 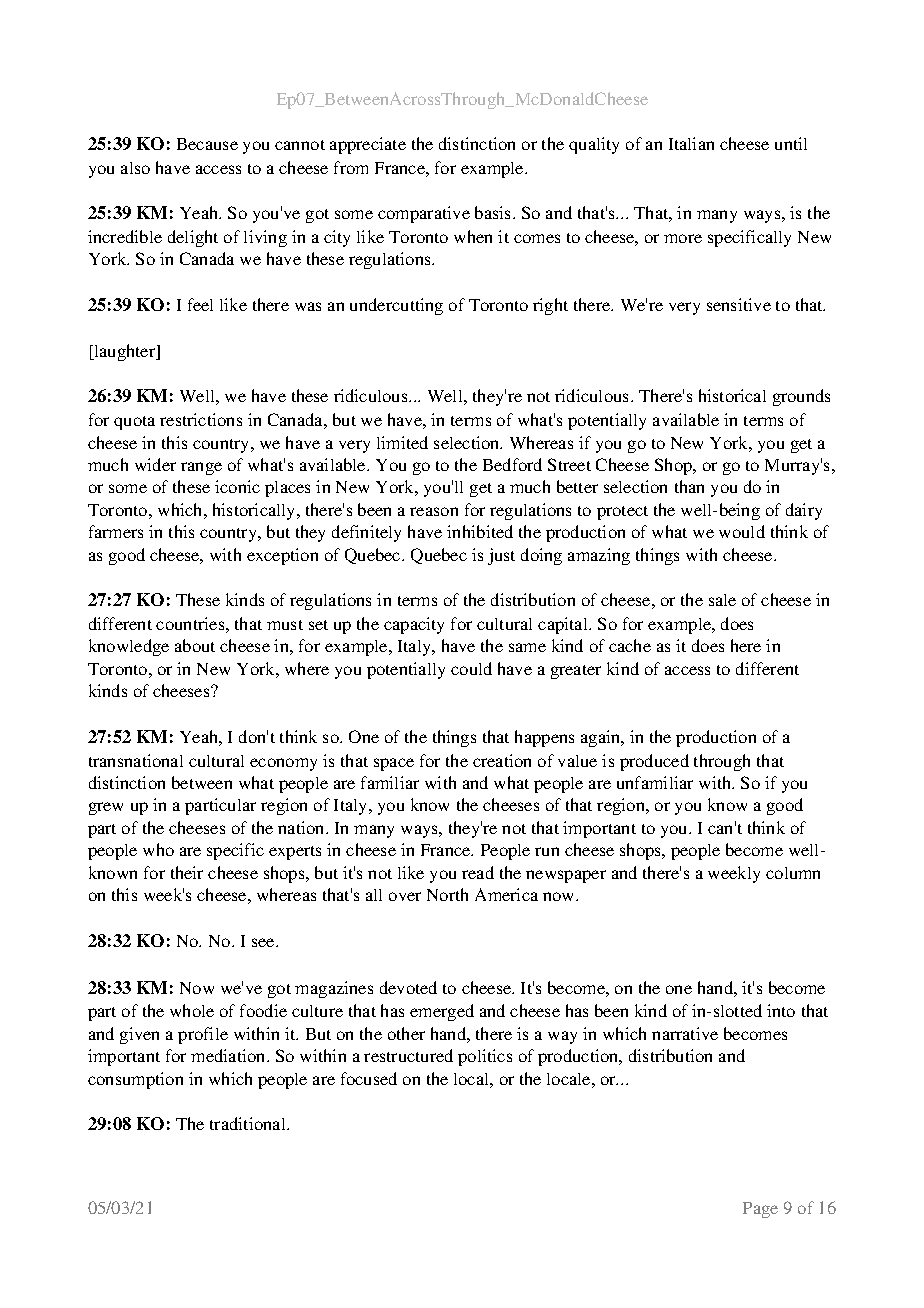 What do you see at coordinates (249, 1123) in the screenshot?
I see `traditional` at bounding box center [249, 1123].
